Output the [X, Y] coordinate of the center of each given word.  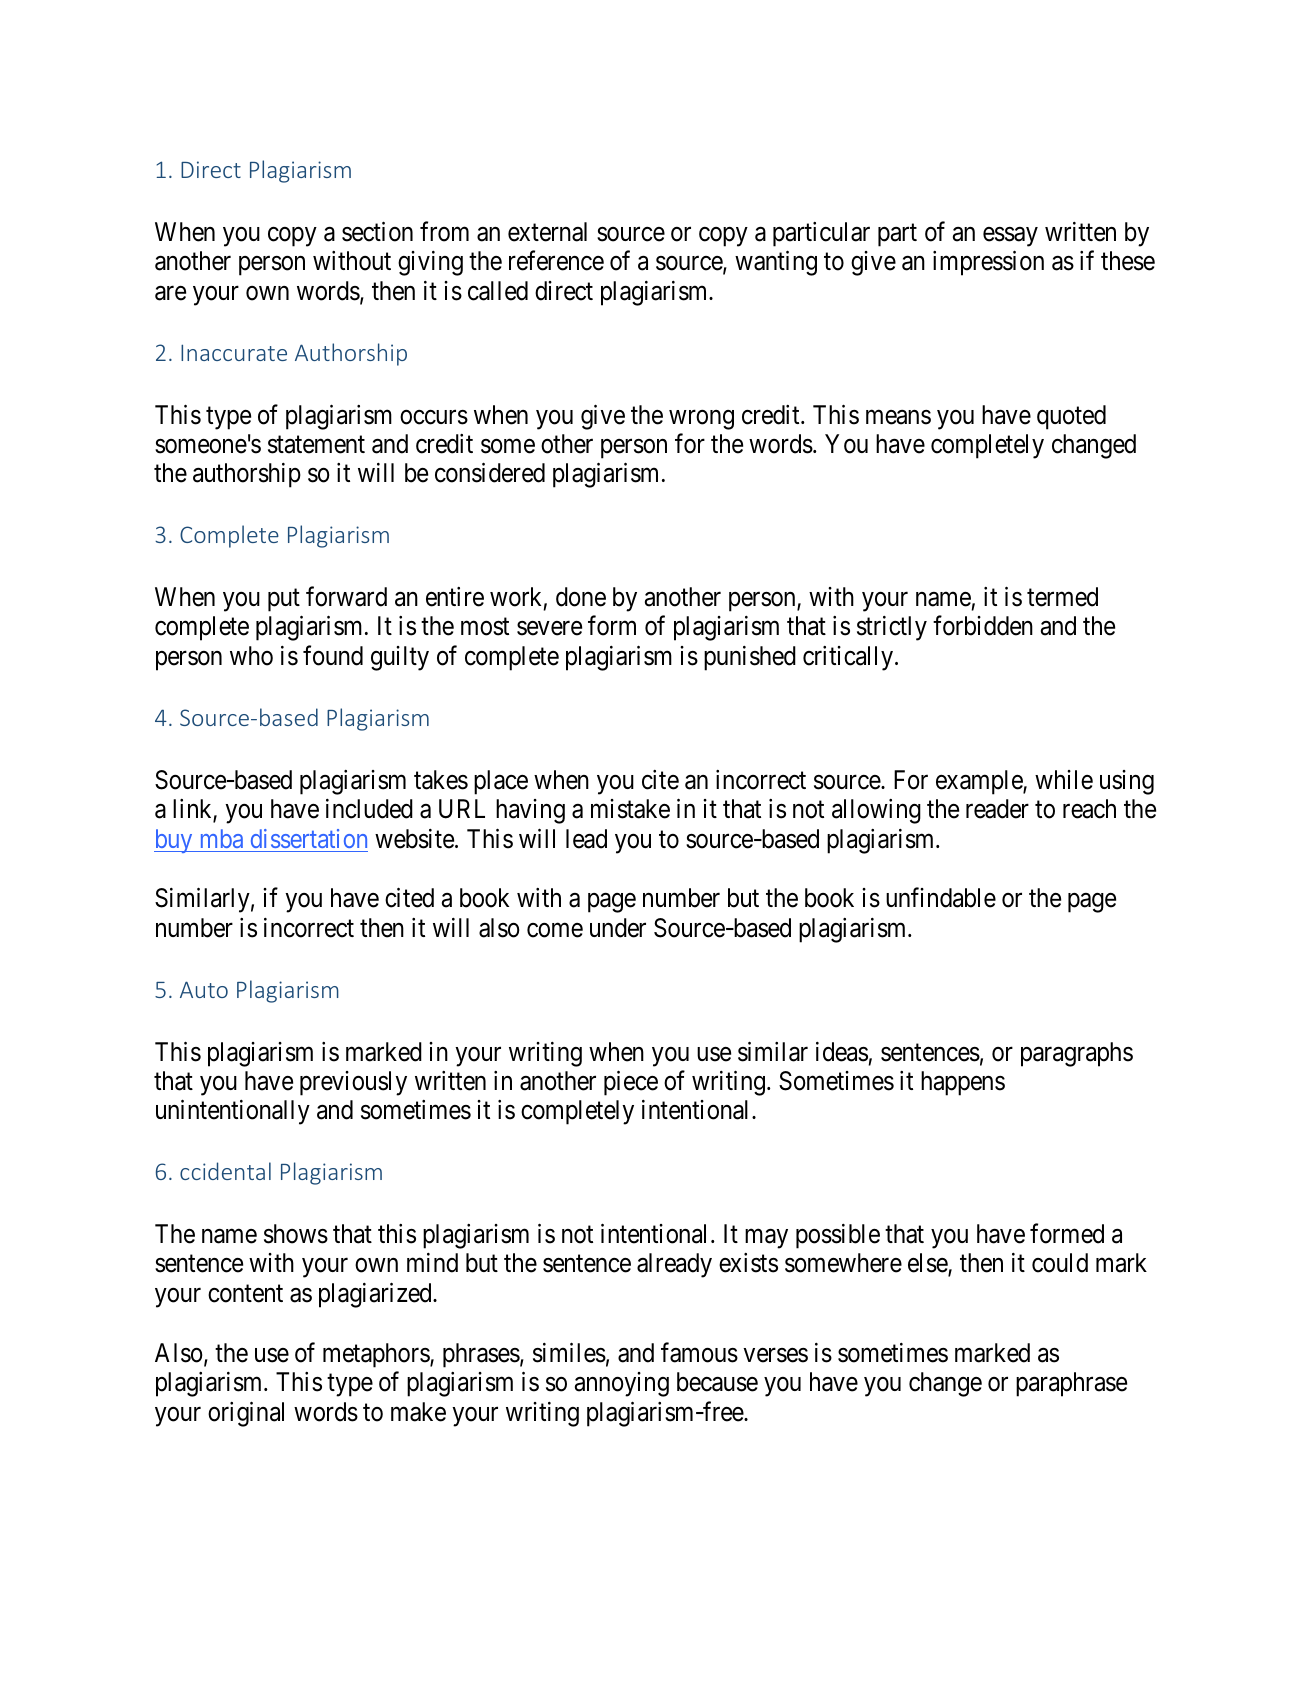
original [246, 1414]
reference [556, 261]
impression [988, 263]
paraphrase [1071, 1384]
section [377, 231]
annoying [622, 1384]
